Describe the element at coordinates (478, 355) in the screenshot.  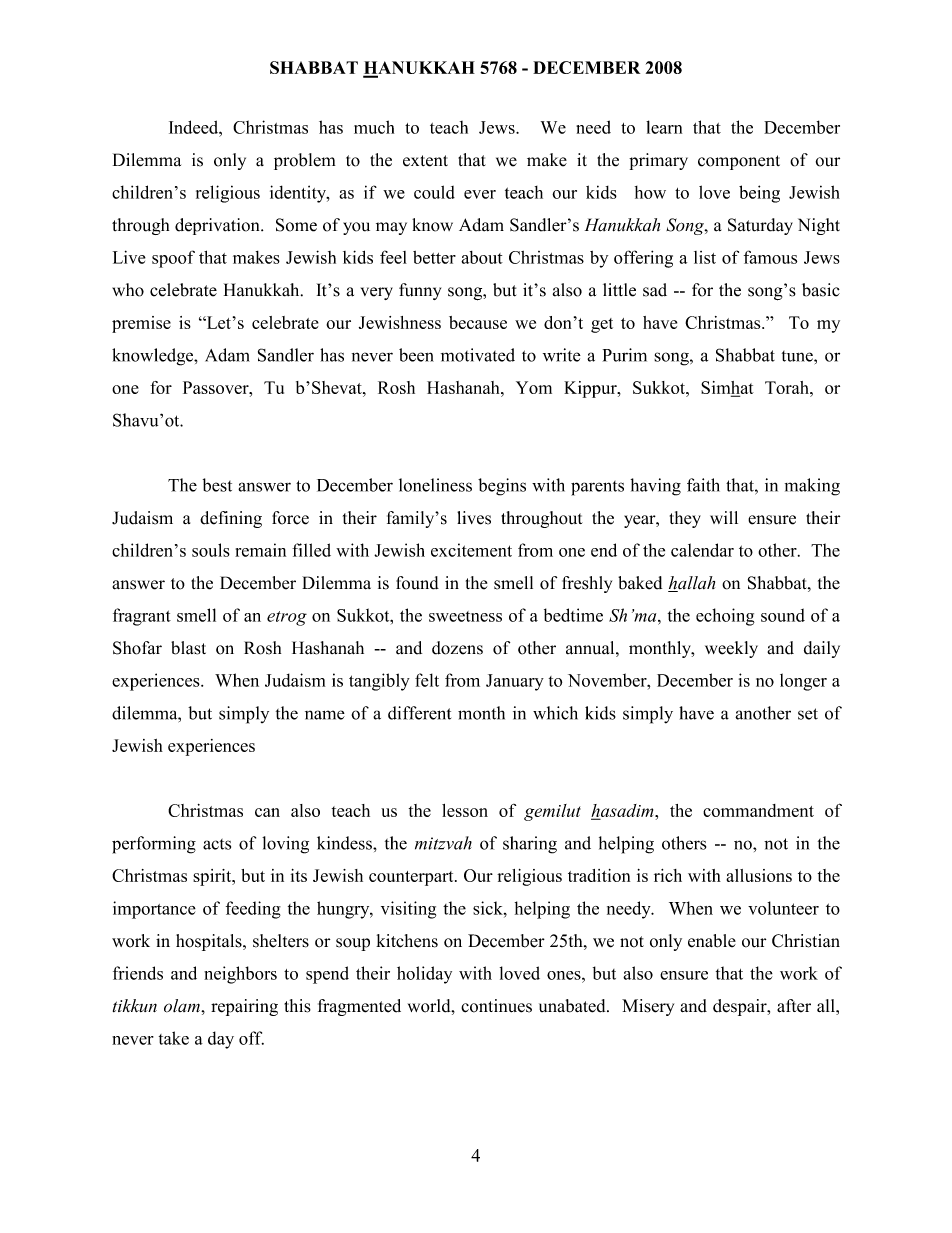
I see `motivated` at that location.
